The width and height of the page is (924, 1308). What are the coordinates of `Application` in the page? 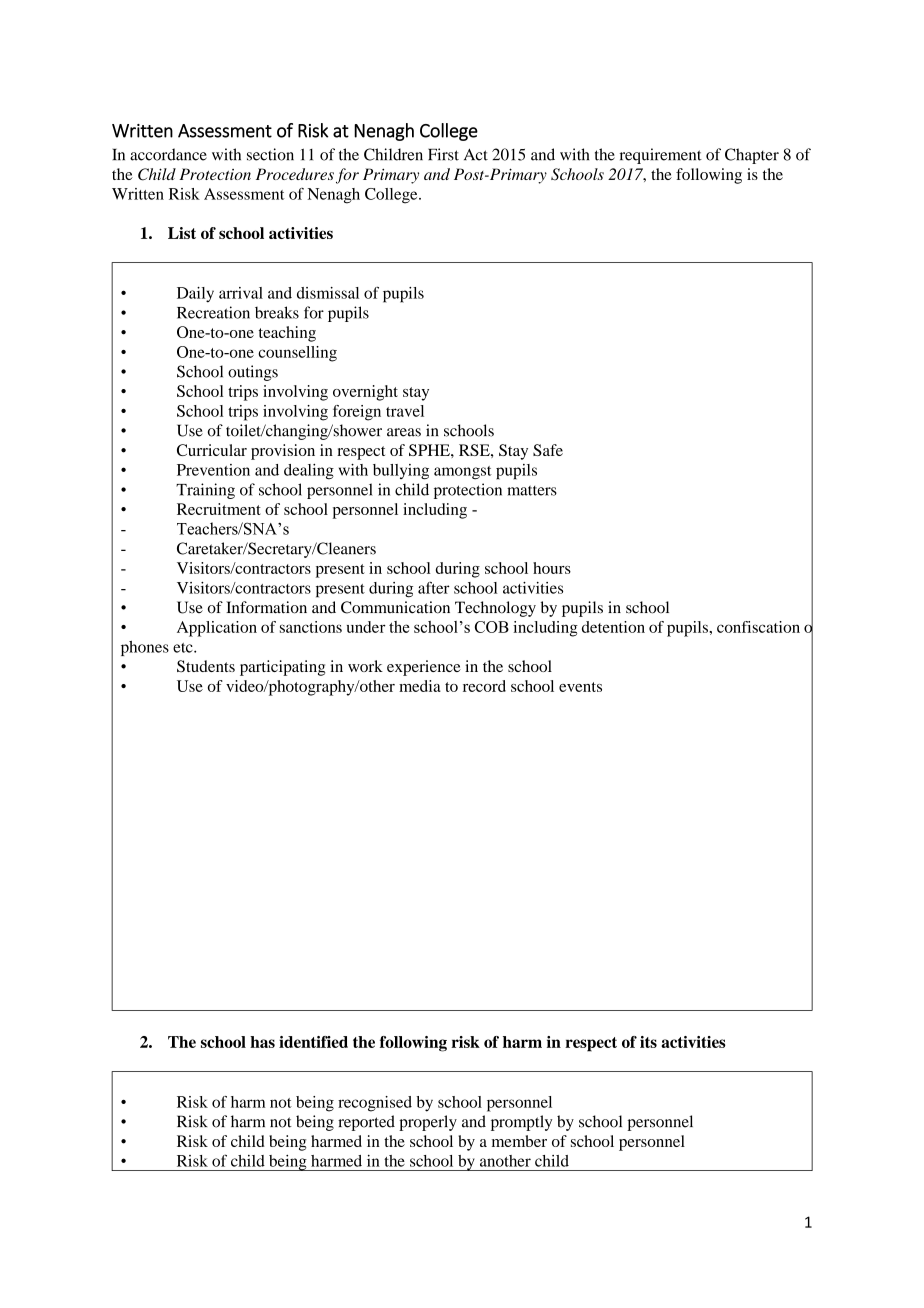 It's located at (217, 629).
